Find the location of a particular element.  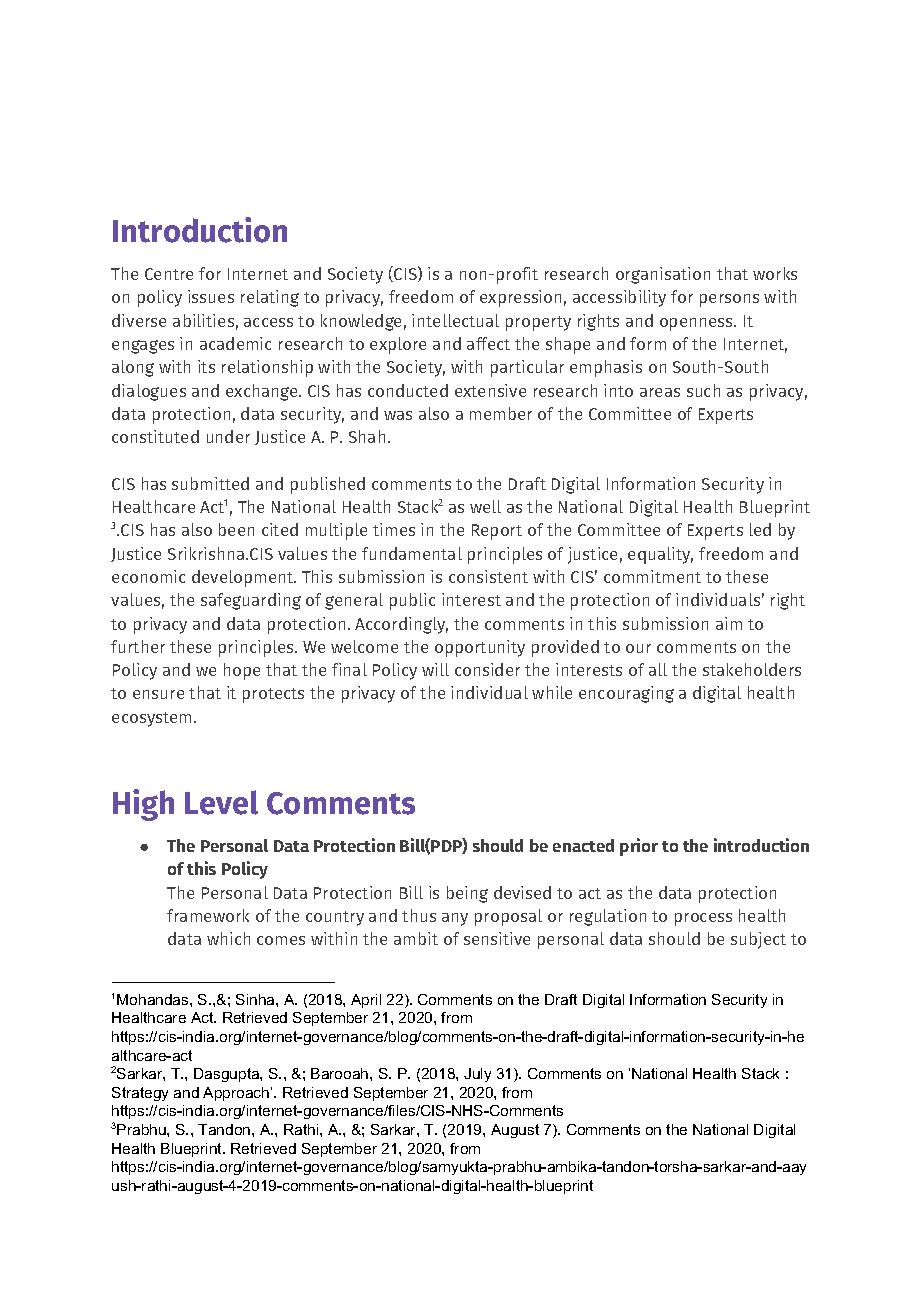

equality is located at coordinates (660, 555).
